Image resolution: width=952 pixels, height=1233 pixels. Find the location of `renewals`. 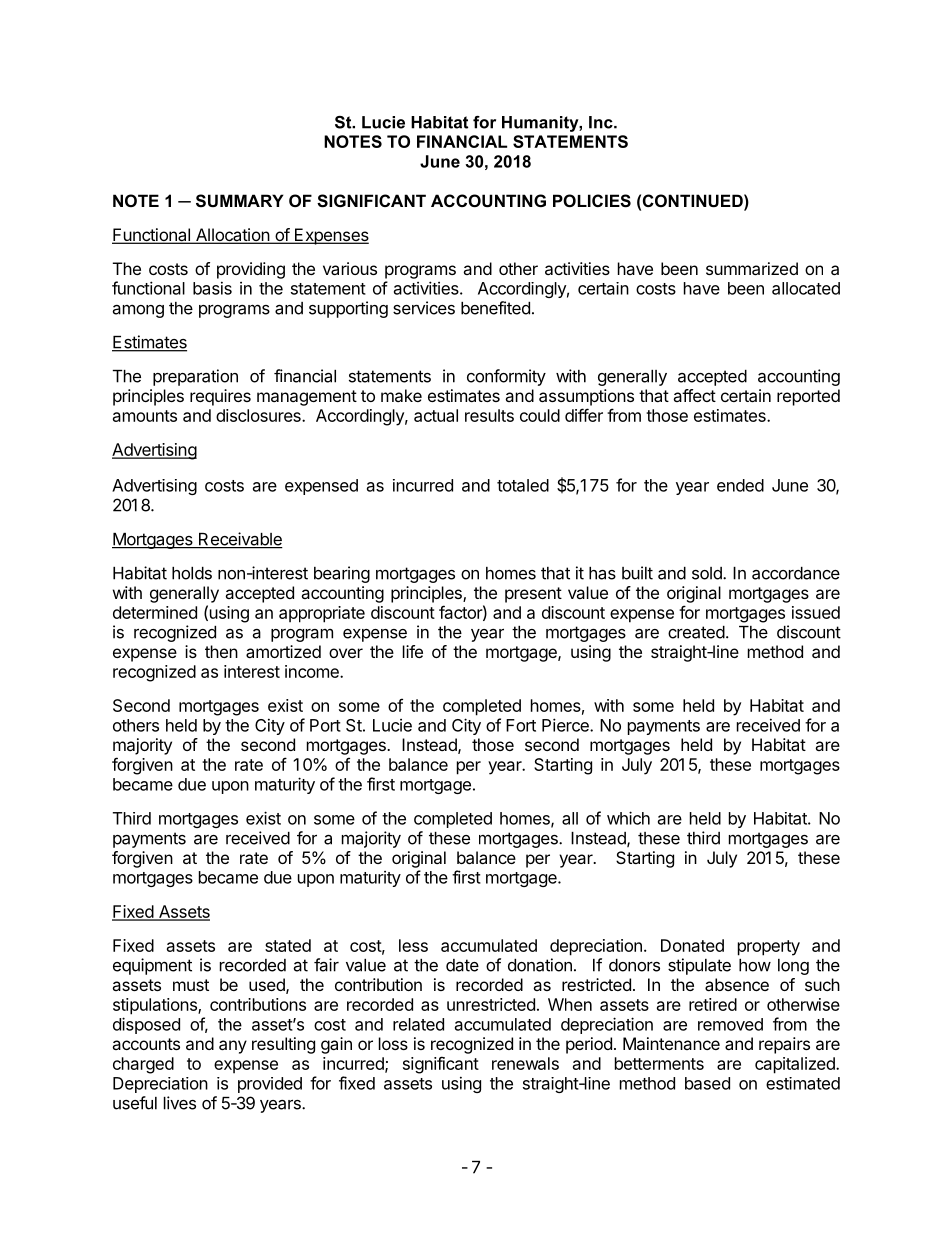

renewals is located at coordinates (525, 1063).
